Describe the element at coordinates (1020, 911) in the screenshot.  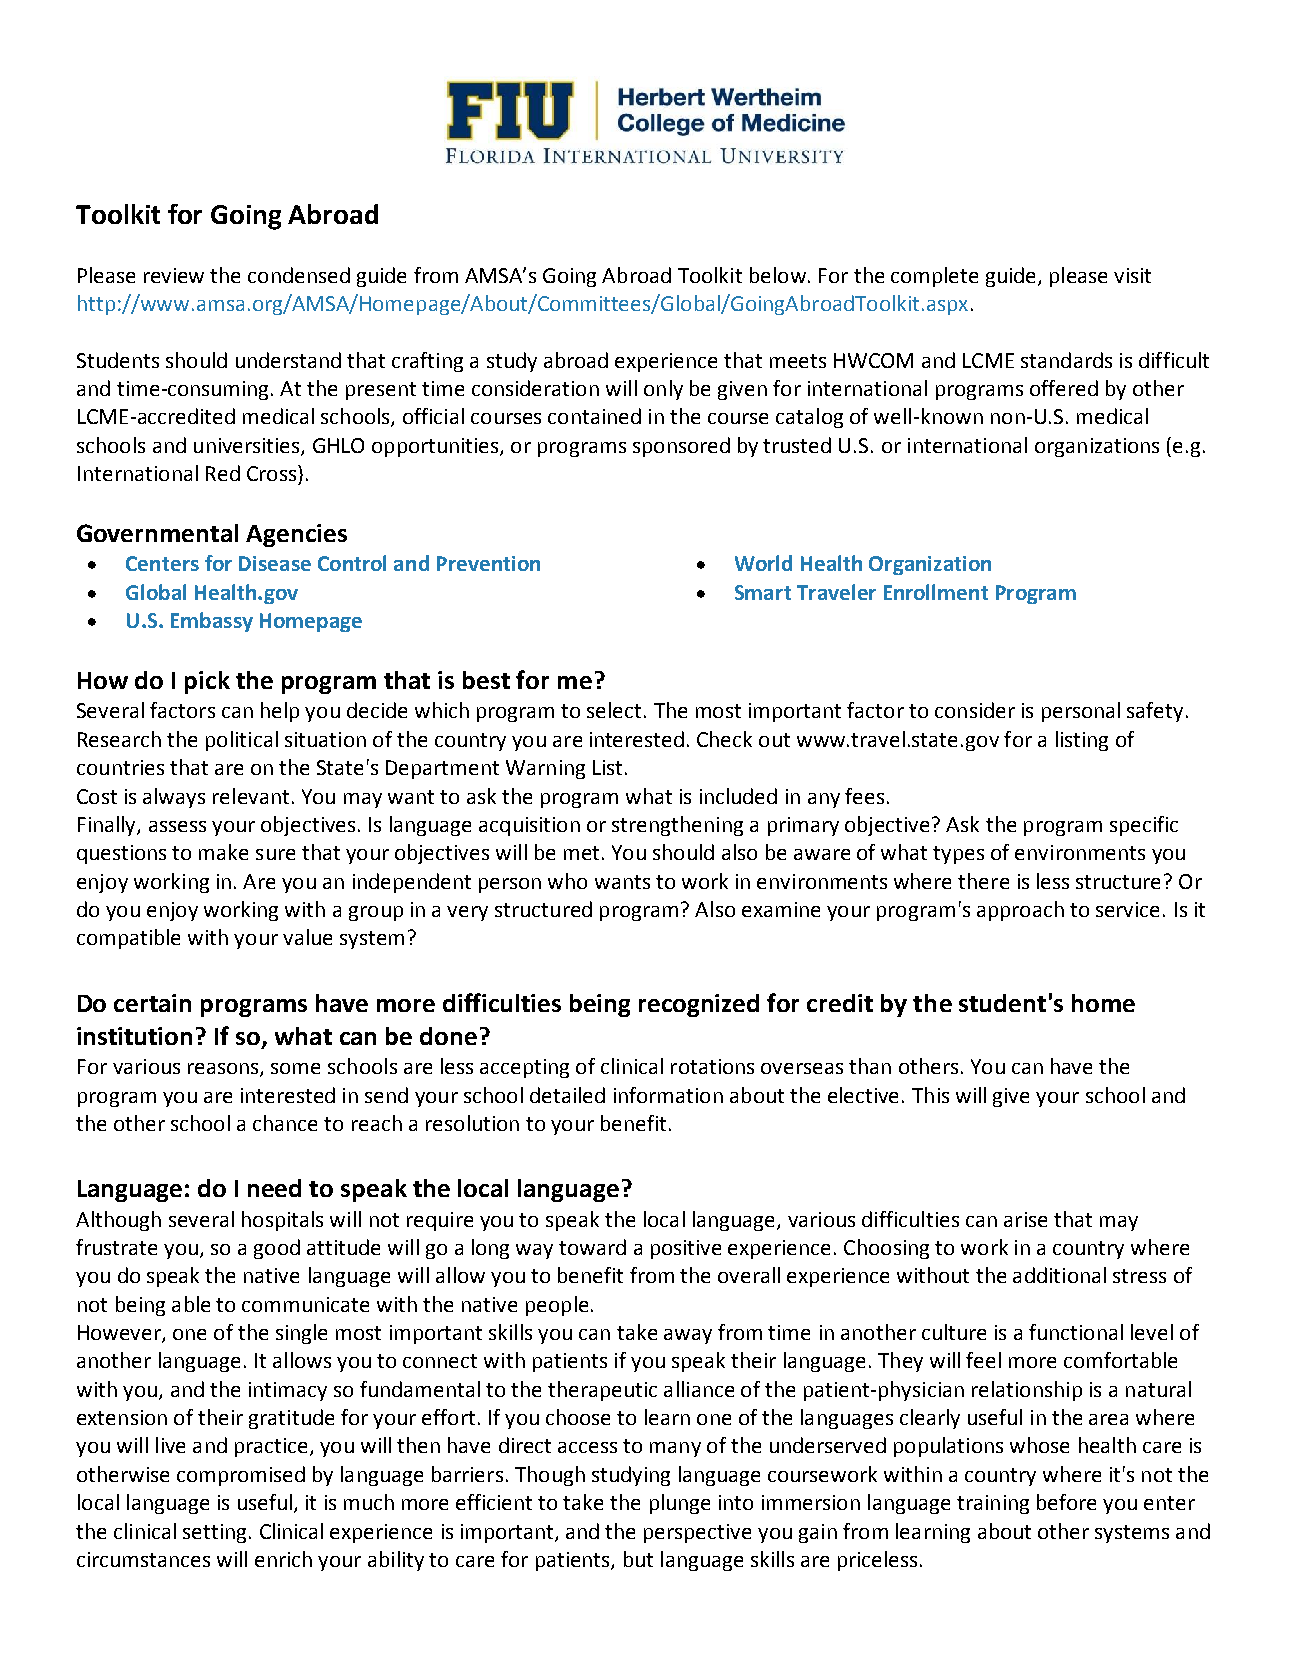
I see `approach` at that location.
